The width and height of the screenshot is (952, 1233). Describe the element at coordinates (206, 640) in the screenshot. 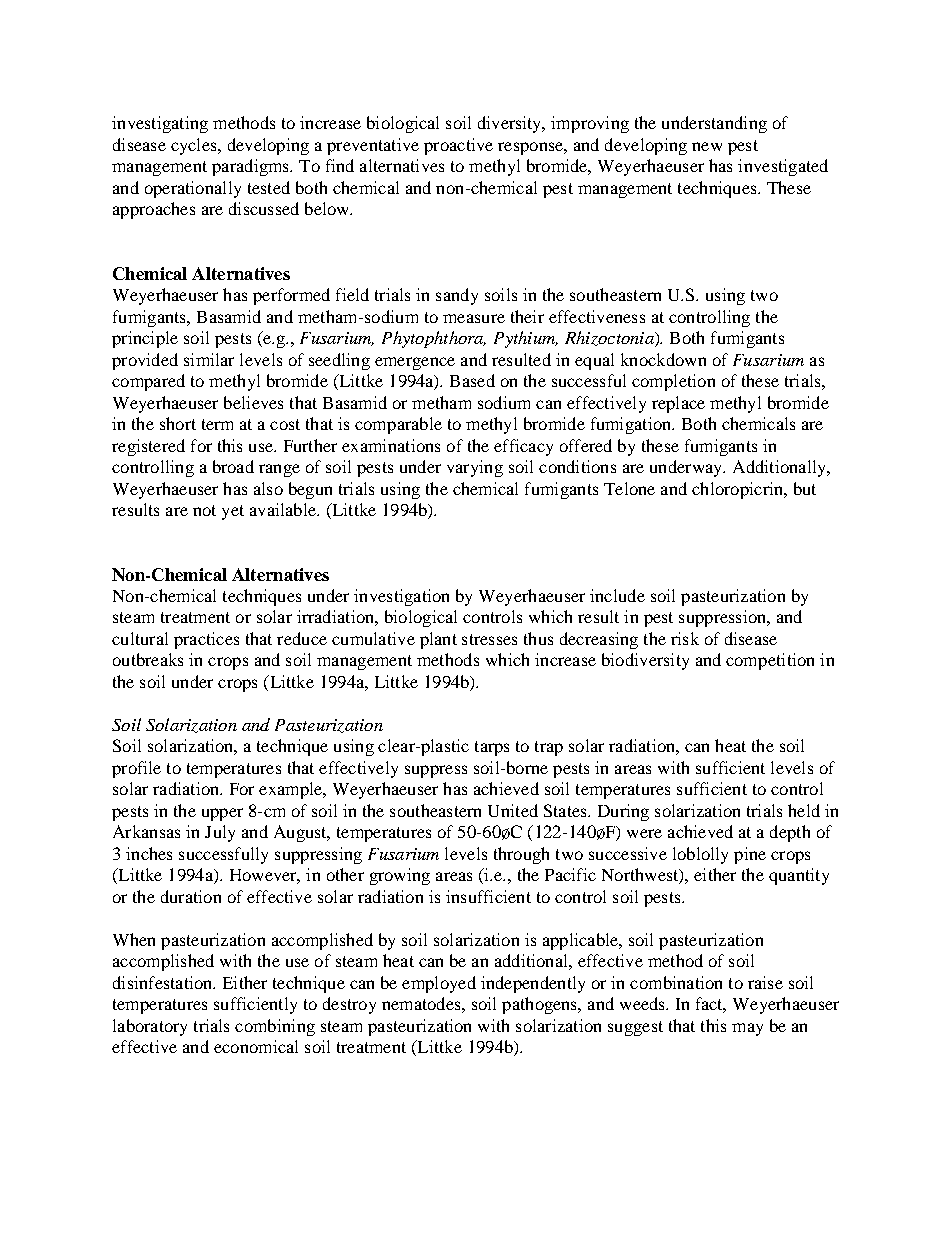

I see `practices` at that location.
